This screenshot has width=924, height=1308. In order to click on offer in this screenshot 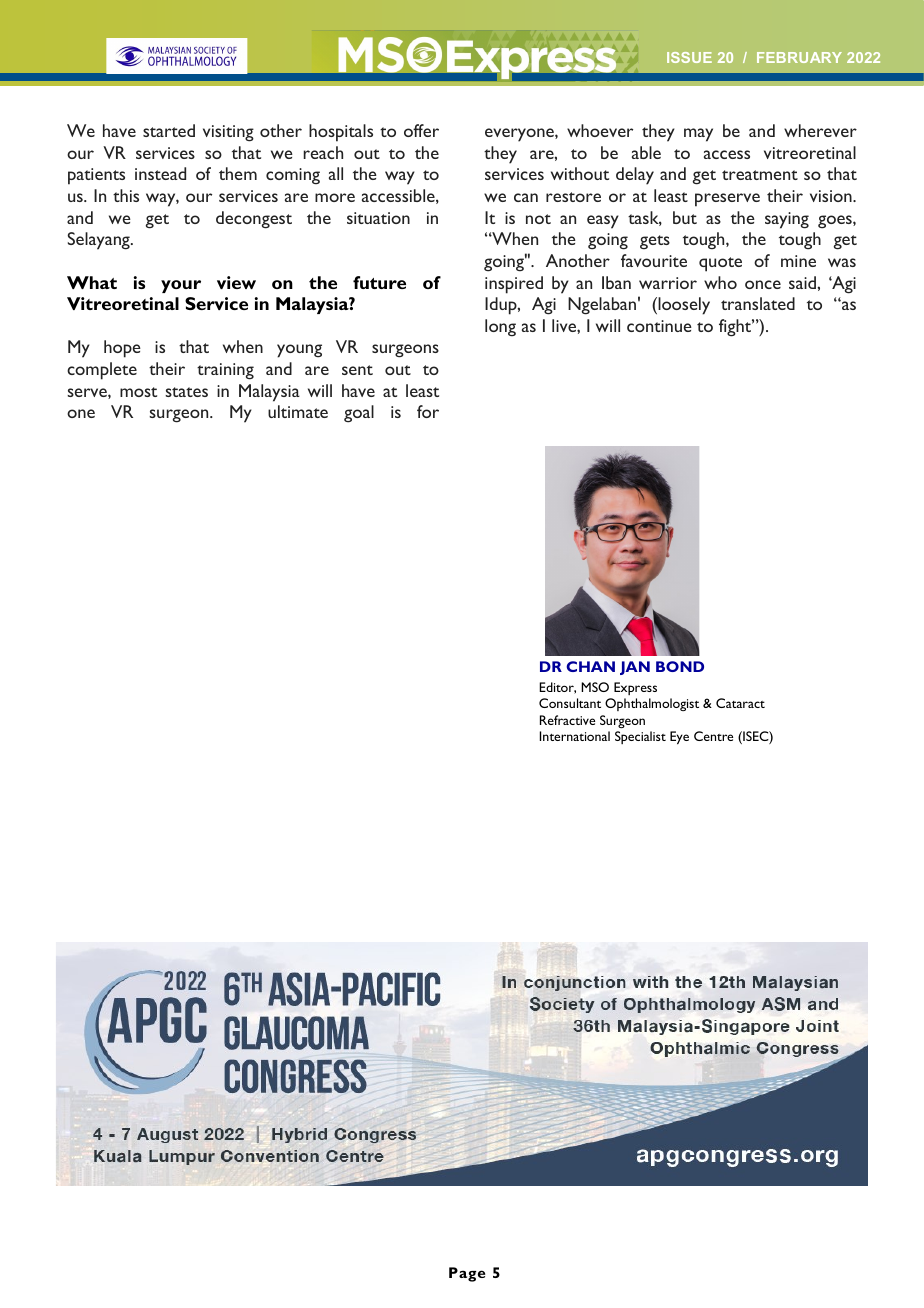, I will do `click(421, 130)`.
